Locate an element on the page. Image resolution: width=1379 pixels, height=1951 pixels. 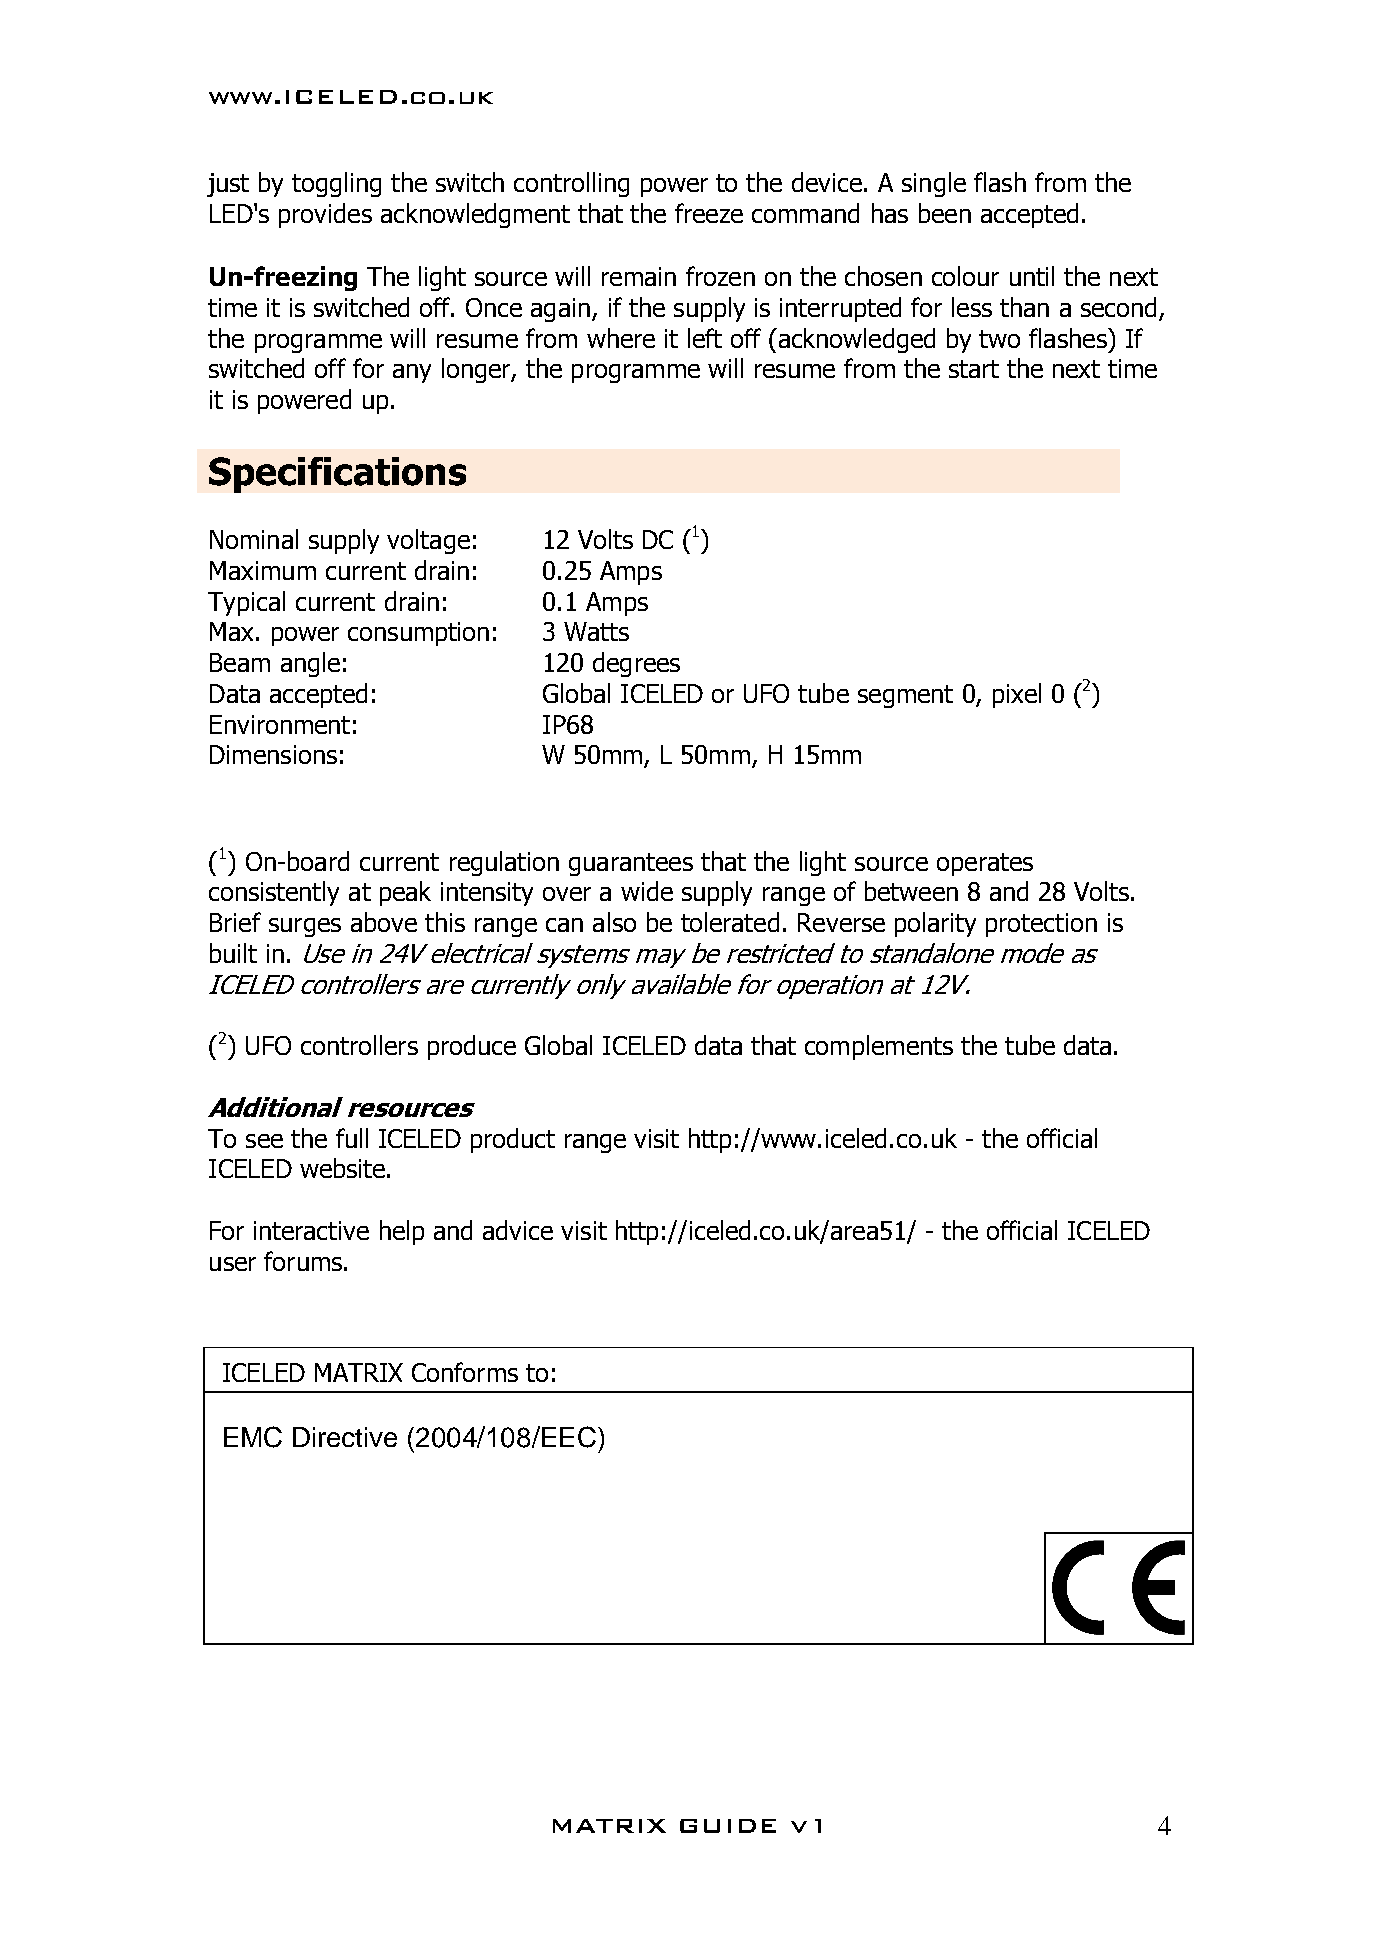
complements is located at coordinates (879, 1047).
